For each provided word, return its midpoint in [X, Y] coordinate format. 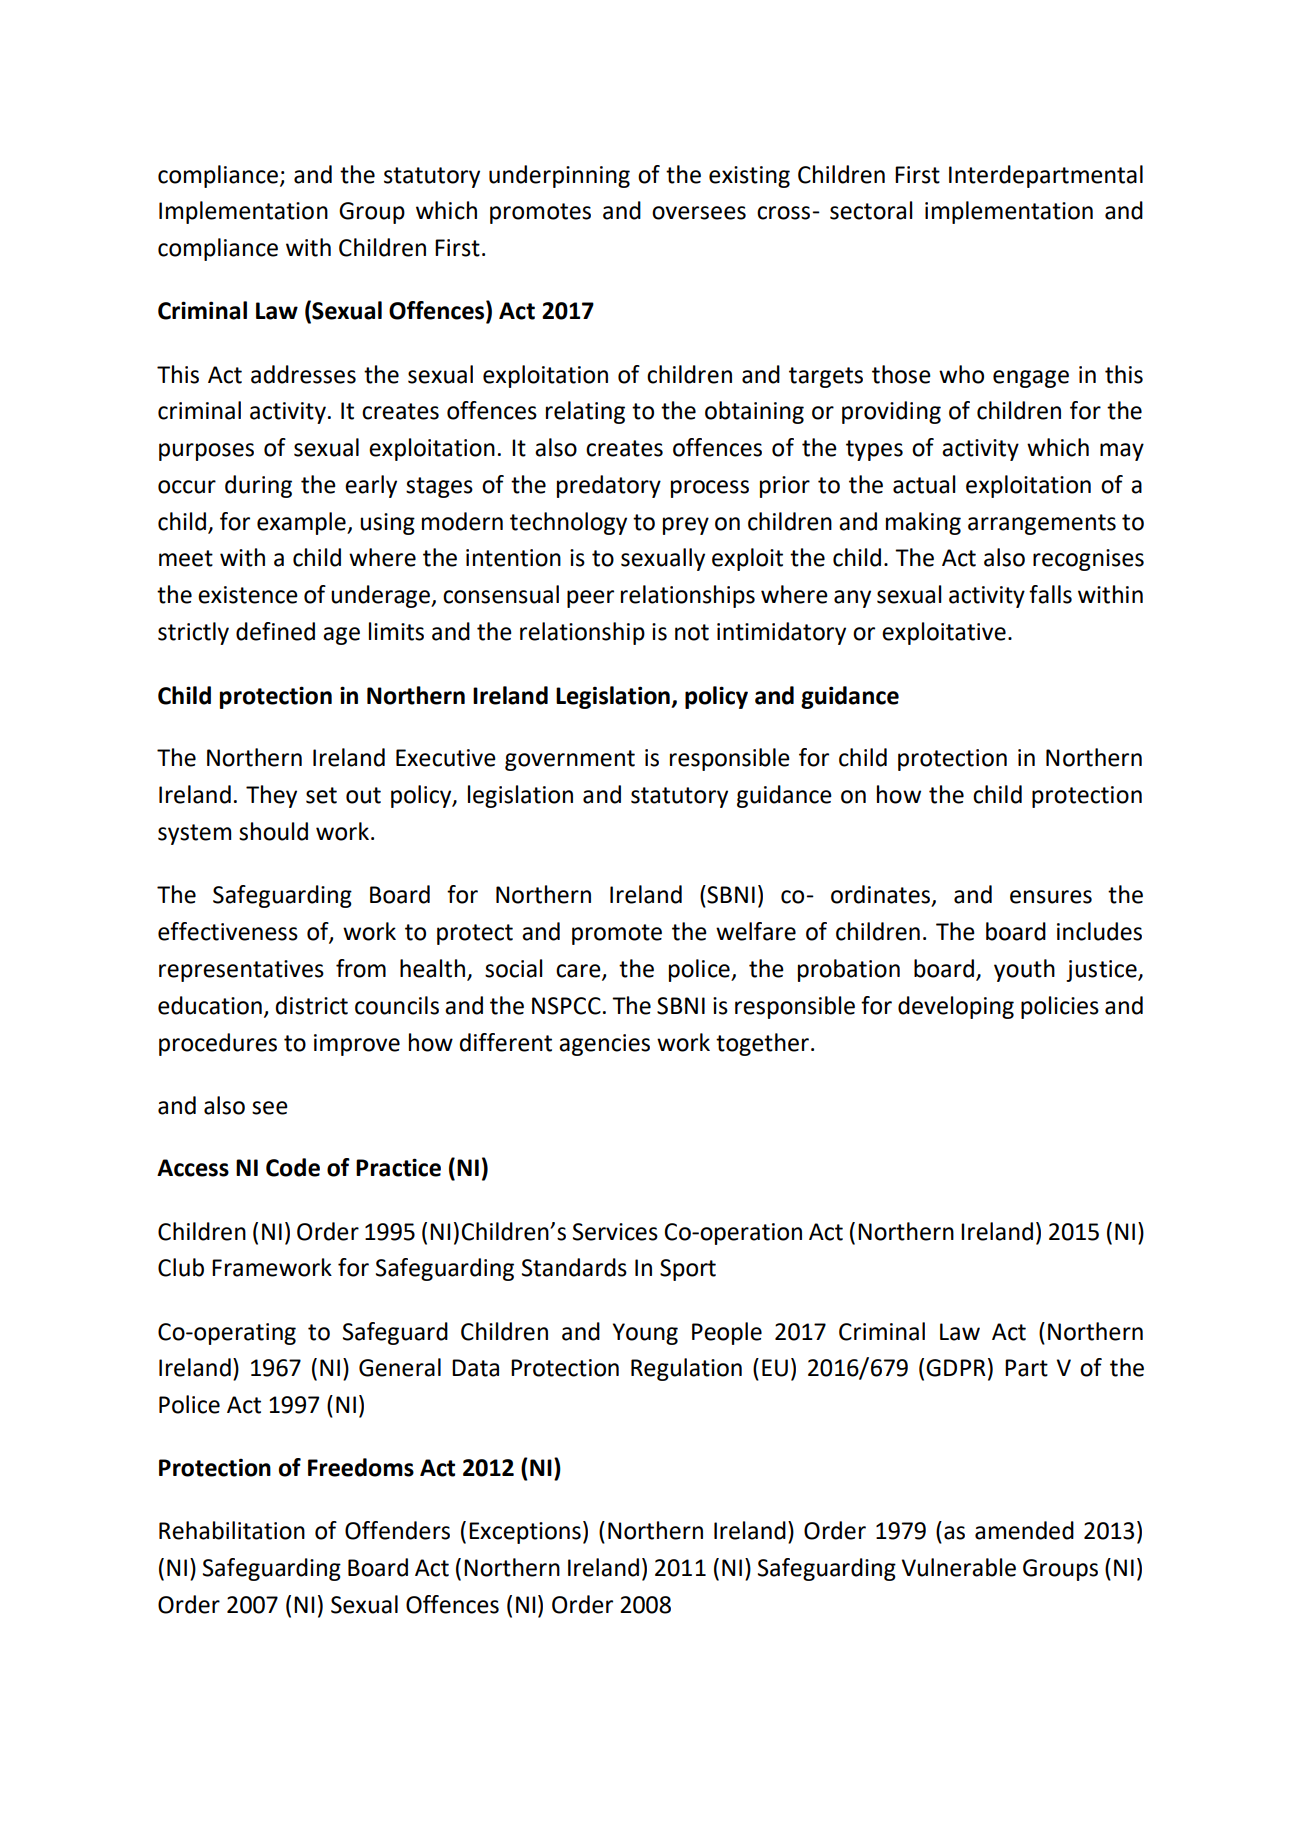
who [961, 374]
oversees [699, 213]
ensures [1051, 897]
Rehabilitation [232, 1530]
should [273, 831]
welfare [756, 931]
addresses [303, 374]
